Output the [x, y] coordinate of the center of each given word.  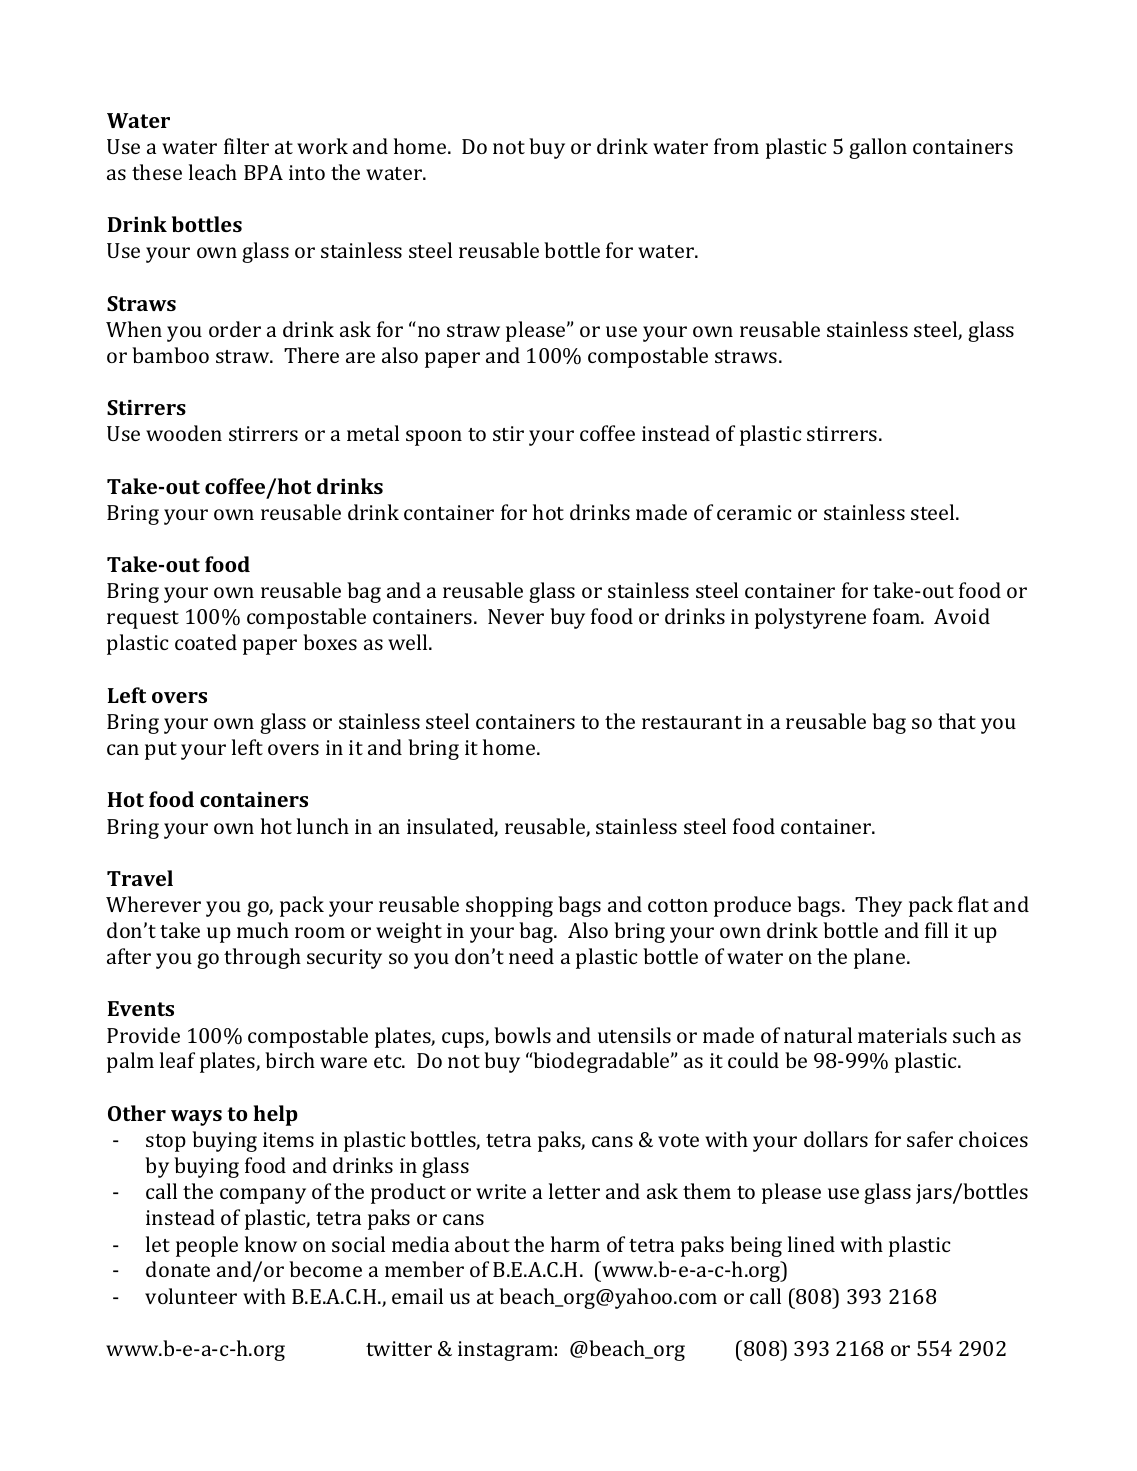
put [161, 751]
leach [213, 172]
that [957, 721]
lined [811, 1244]
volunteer [191, 1296]
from [736, 146]
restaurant [692, 722]
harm [575, 1244]
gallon [878, 148]
